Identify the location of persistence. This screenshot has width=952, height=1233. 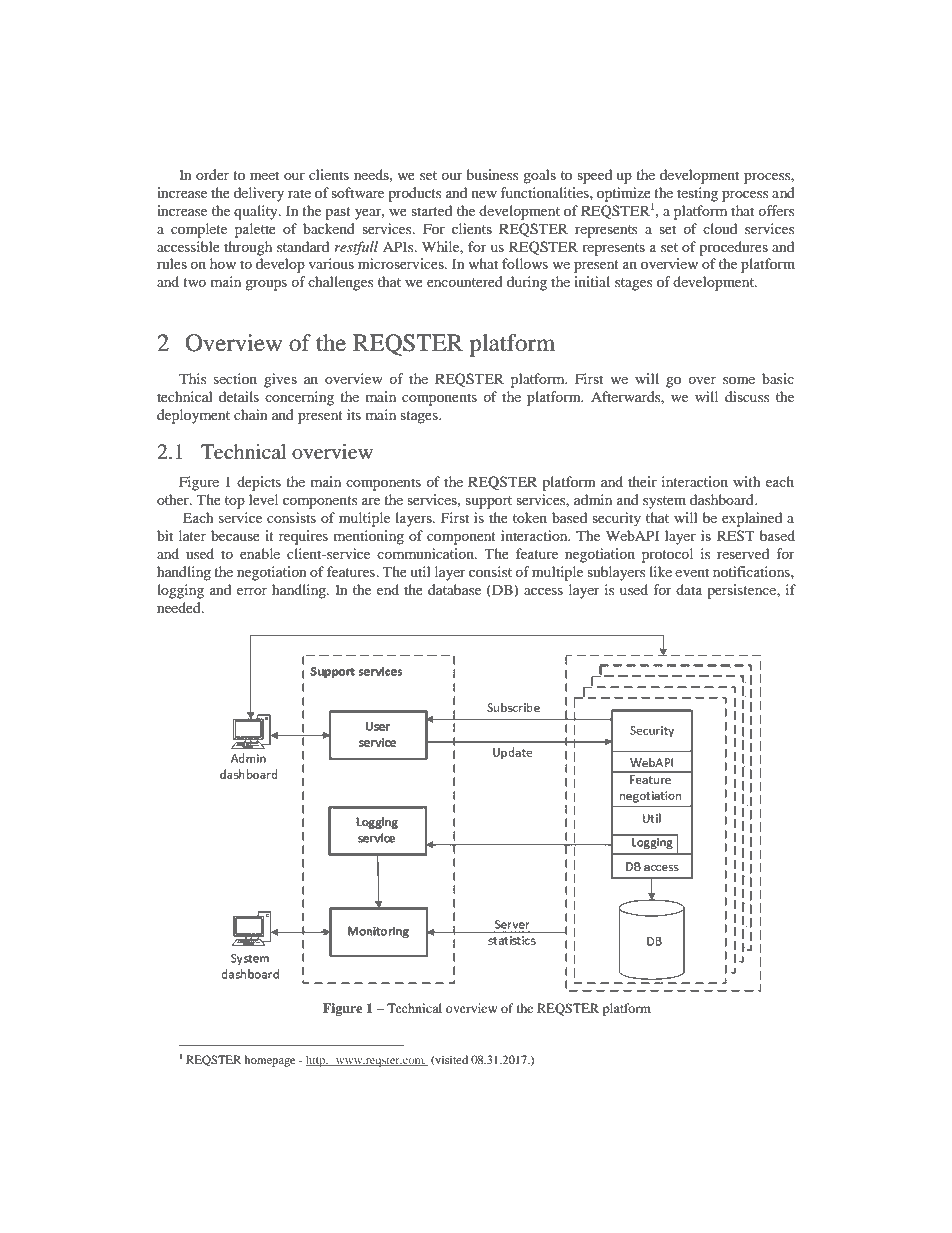
(742, 591).
